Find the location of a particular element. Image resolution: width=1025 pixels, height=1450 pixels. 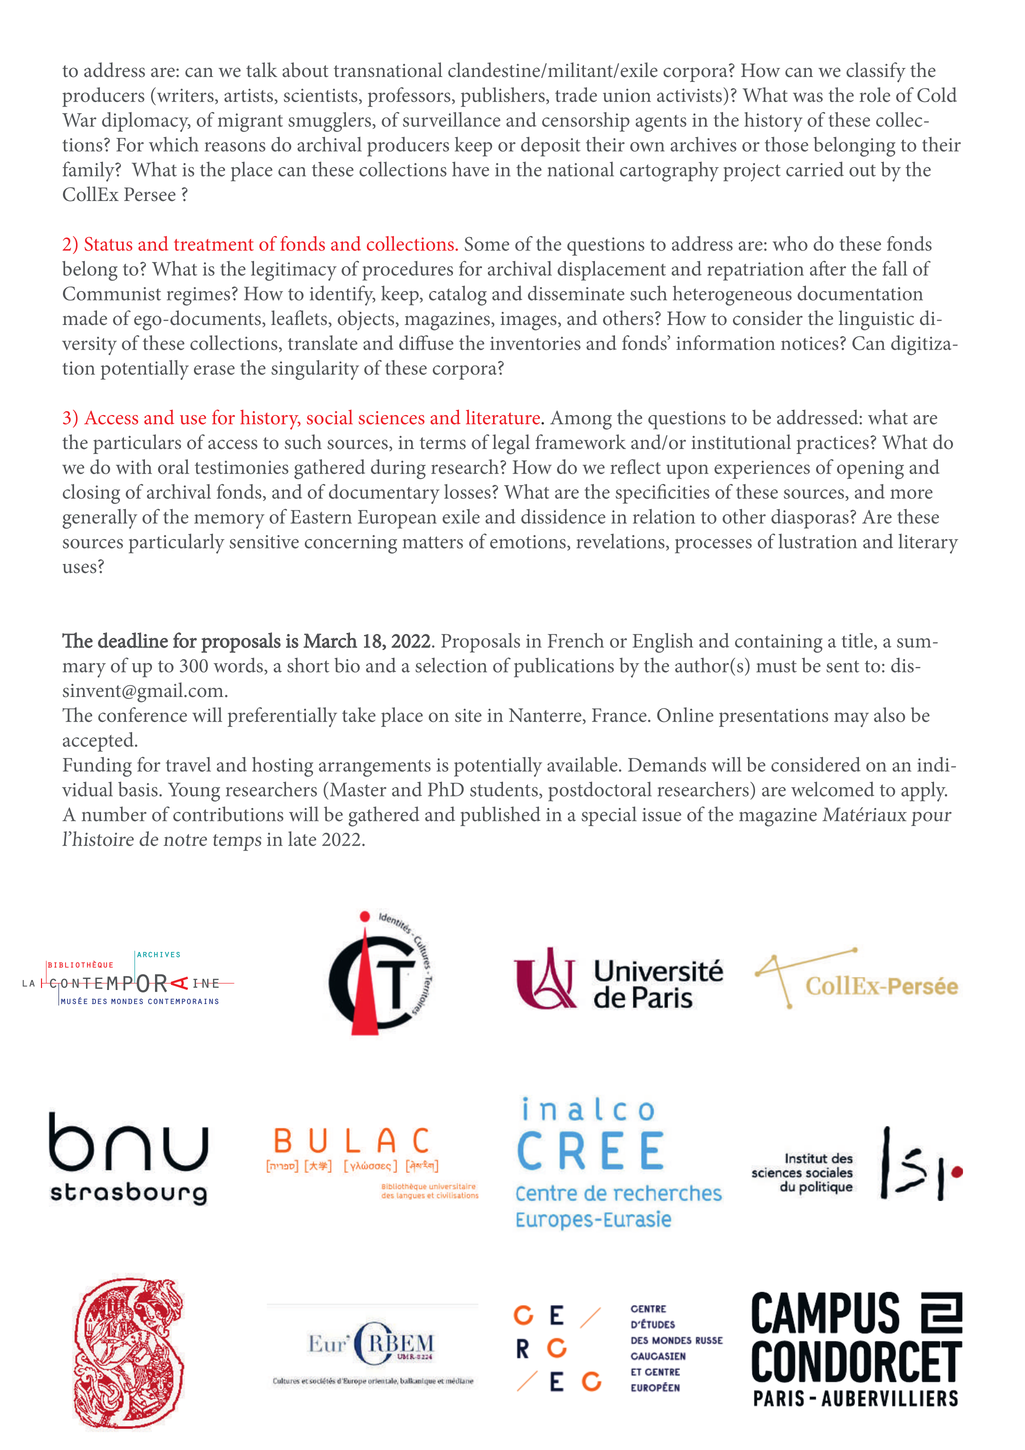

practices is located at coordinates (834, 445).
